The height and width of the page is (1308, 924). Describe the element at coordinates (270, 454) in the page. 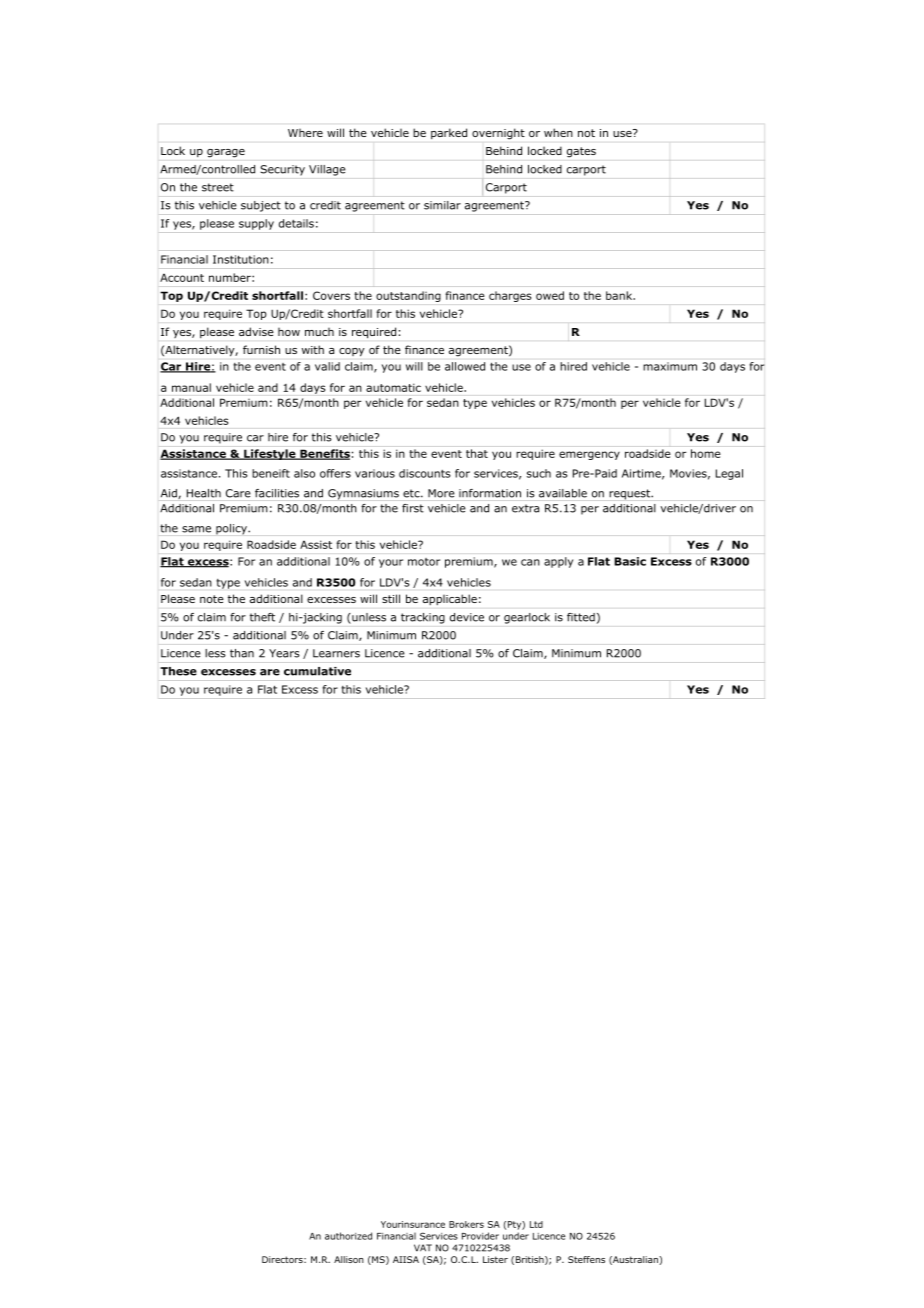

I see `Lifestyle` at that location.
